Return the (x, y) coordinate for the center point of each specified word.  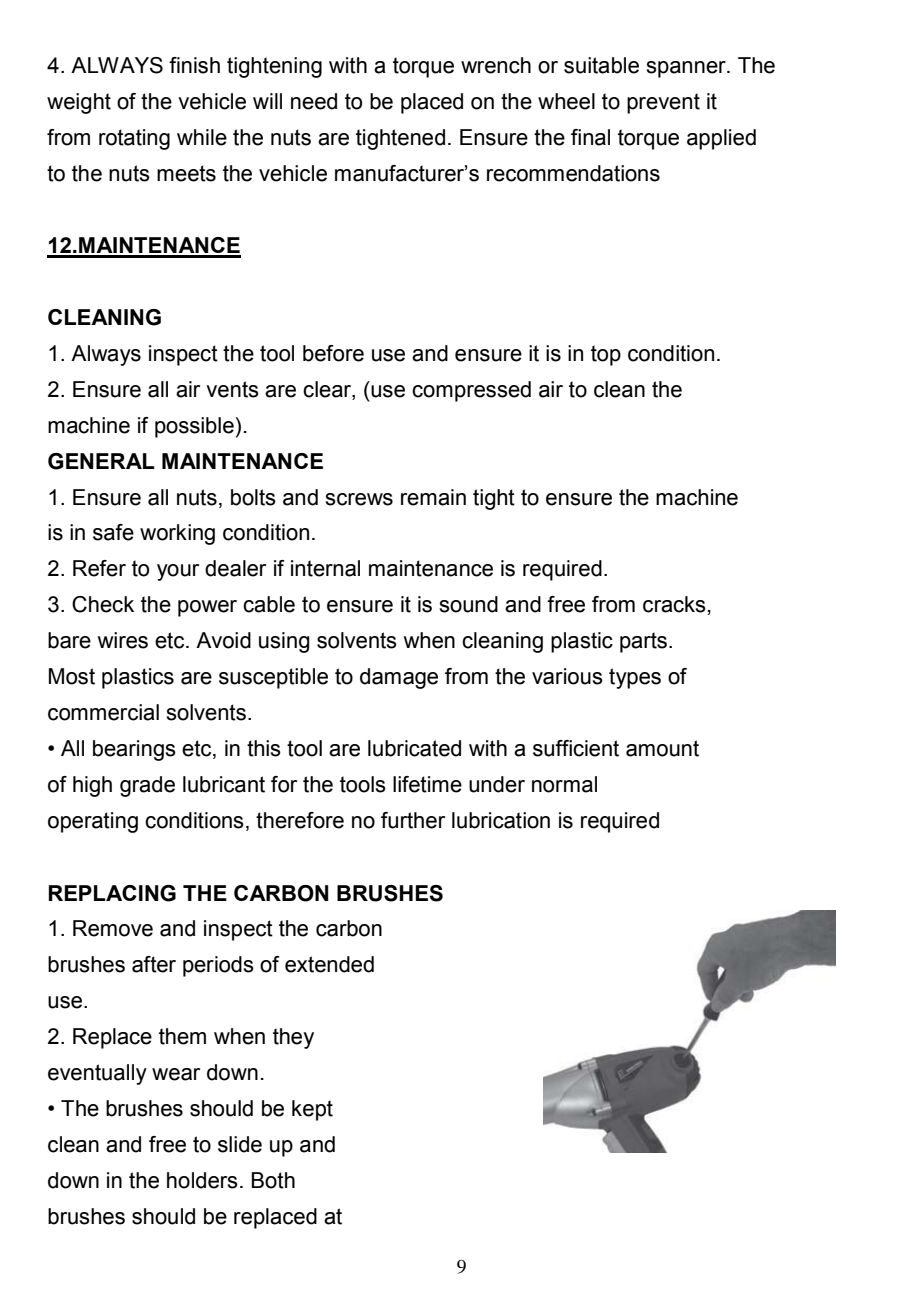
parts (643, 642)
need (314, 101)
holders (202, 1180)
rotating (134, 139)
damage (399, 678)
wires (123, 640)
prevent (663, 103)
